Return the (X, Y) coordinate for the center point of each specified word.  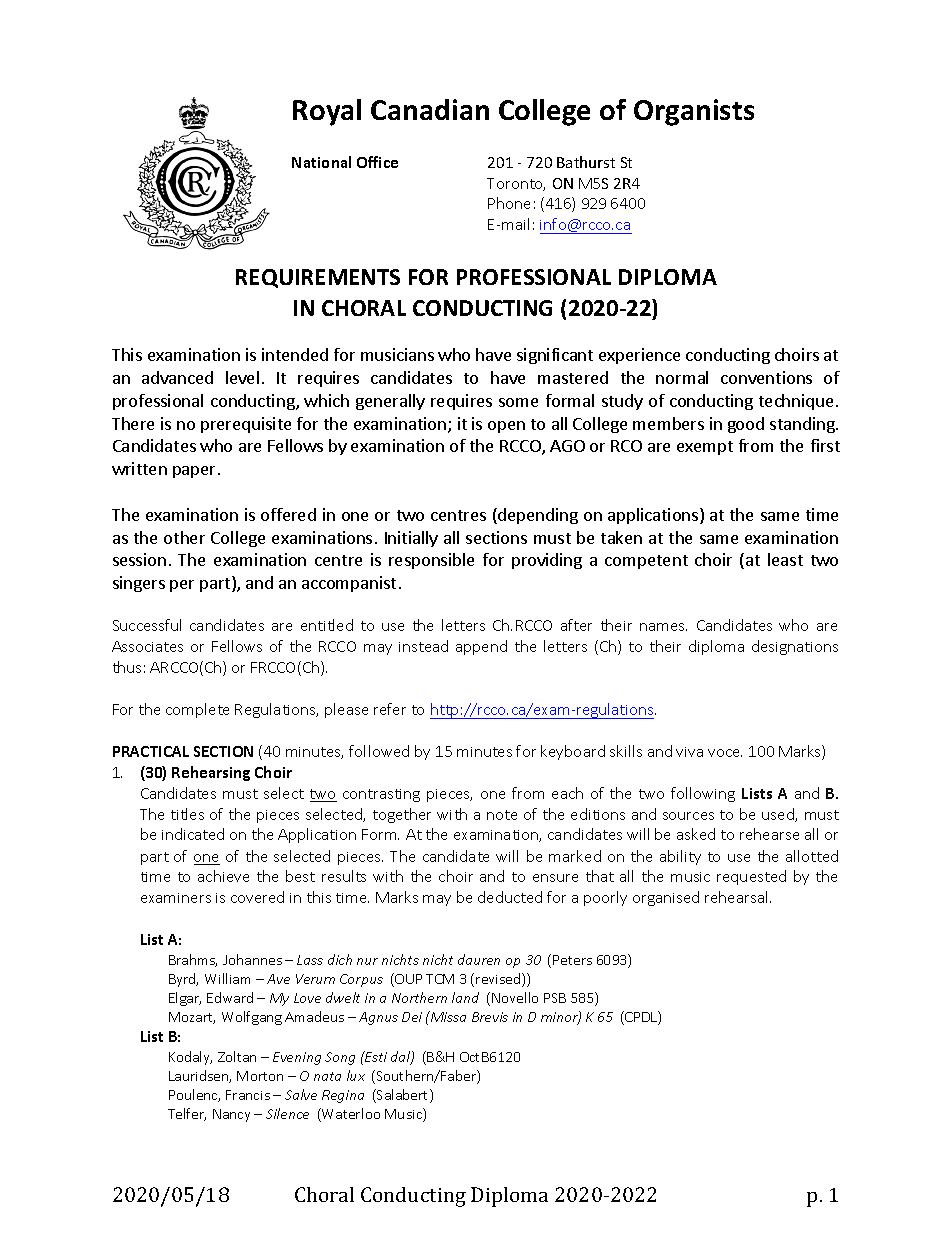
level (242, 377)
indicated (193, 834)
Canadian (430, 109)
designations (795, 647)
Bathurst (586, 162)
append (481, 647)
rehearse (769, 834)
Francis (248, 1095)
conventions (766, 377)
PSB (555, 998)
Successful (147, 625)
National (321, 162)
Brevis (490, 1017)
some (518, 402)
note (502, 815)
